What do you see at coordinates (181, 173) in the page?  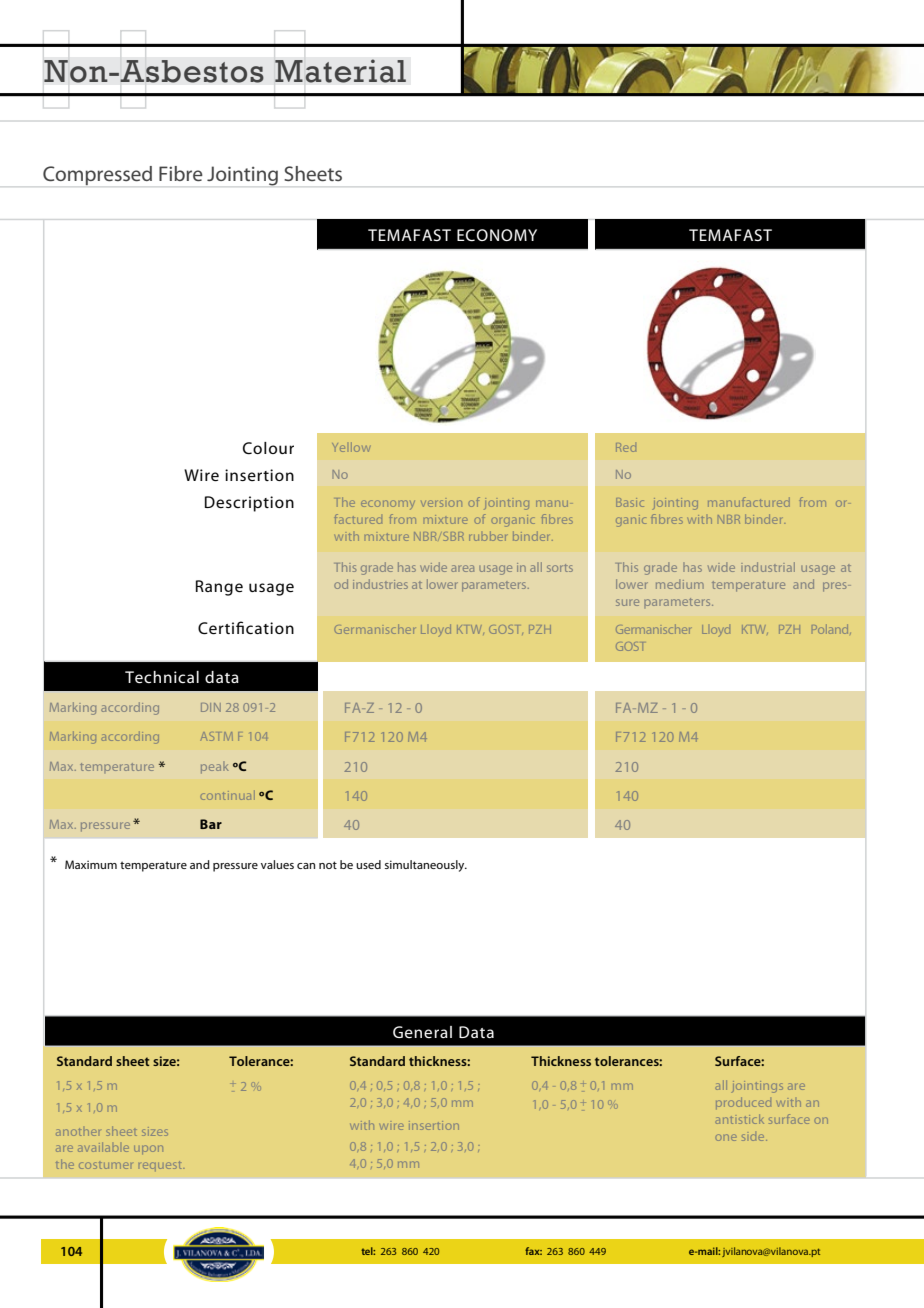 I see `Fibre` at bounding box center [181, 173].
